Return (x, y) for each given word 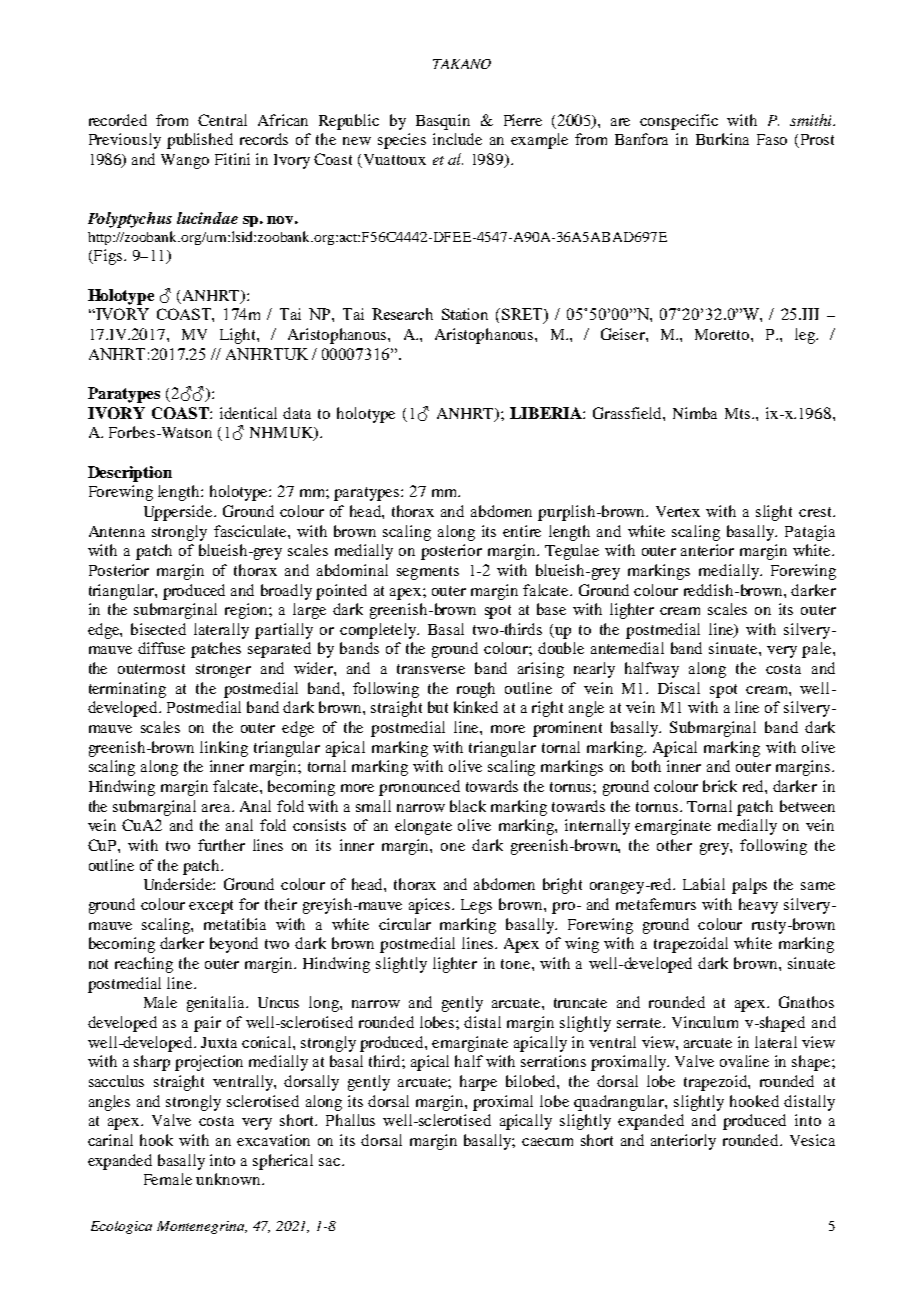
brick (720, 786)
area (217, 808)
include (457, 139)
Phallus (350, 1120)
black (468, 806)
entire (522, 531)
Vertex (678, 511)
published (200, 141)
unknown (229, 1179)
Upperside (179, 513)
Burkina (722, 139)
